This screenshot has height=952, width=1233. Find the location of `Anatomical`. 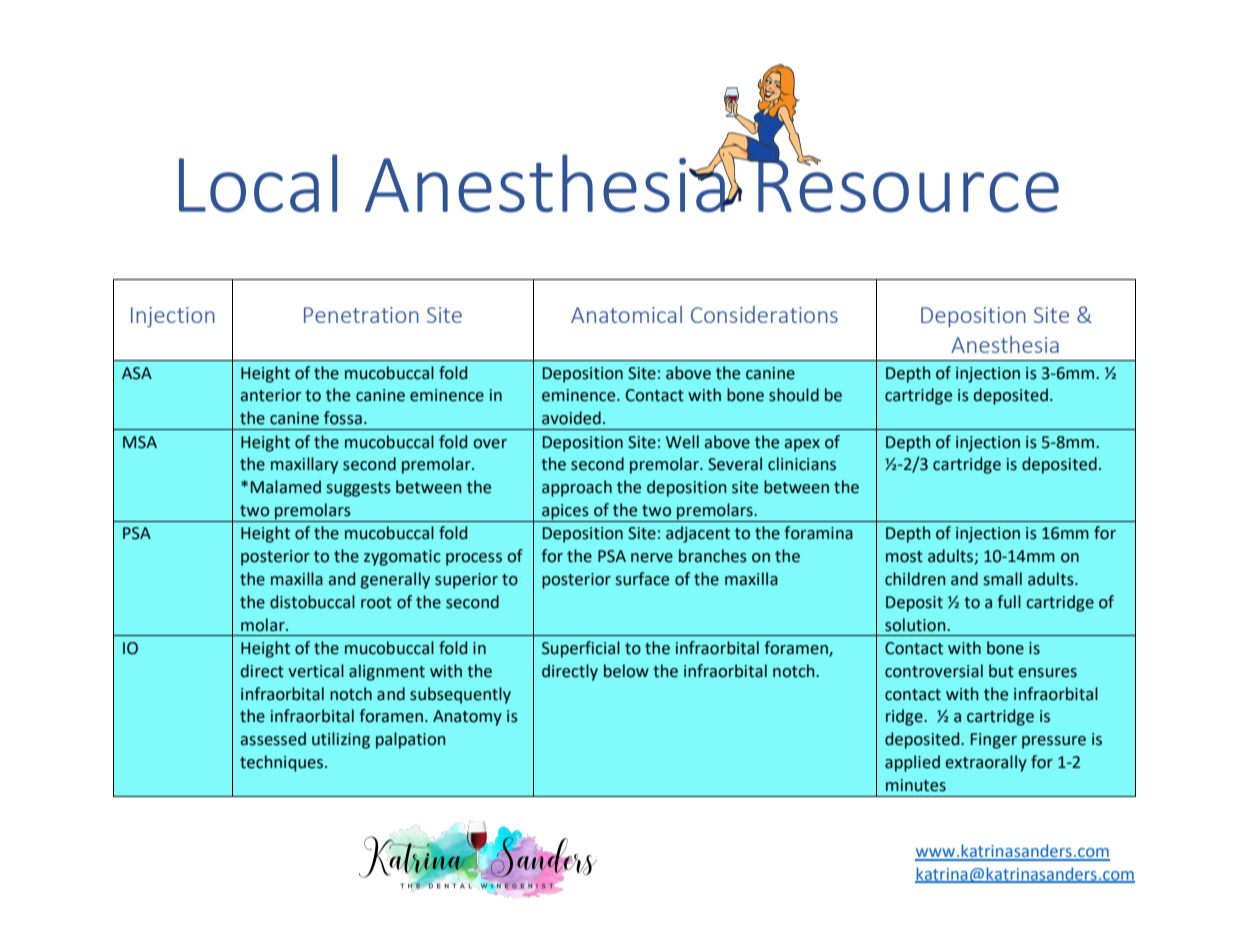

Anatomical is located at coordinates (626, 314).
